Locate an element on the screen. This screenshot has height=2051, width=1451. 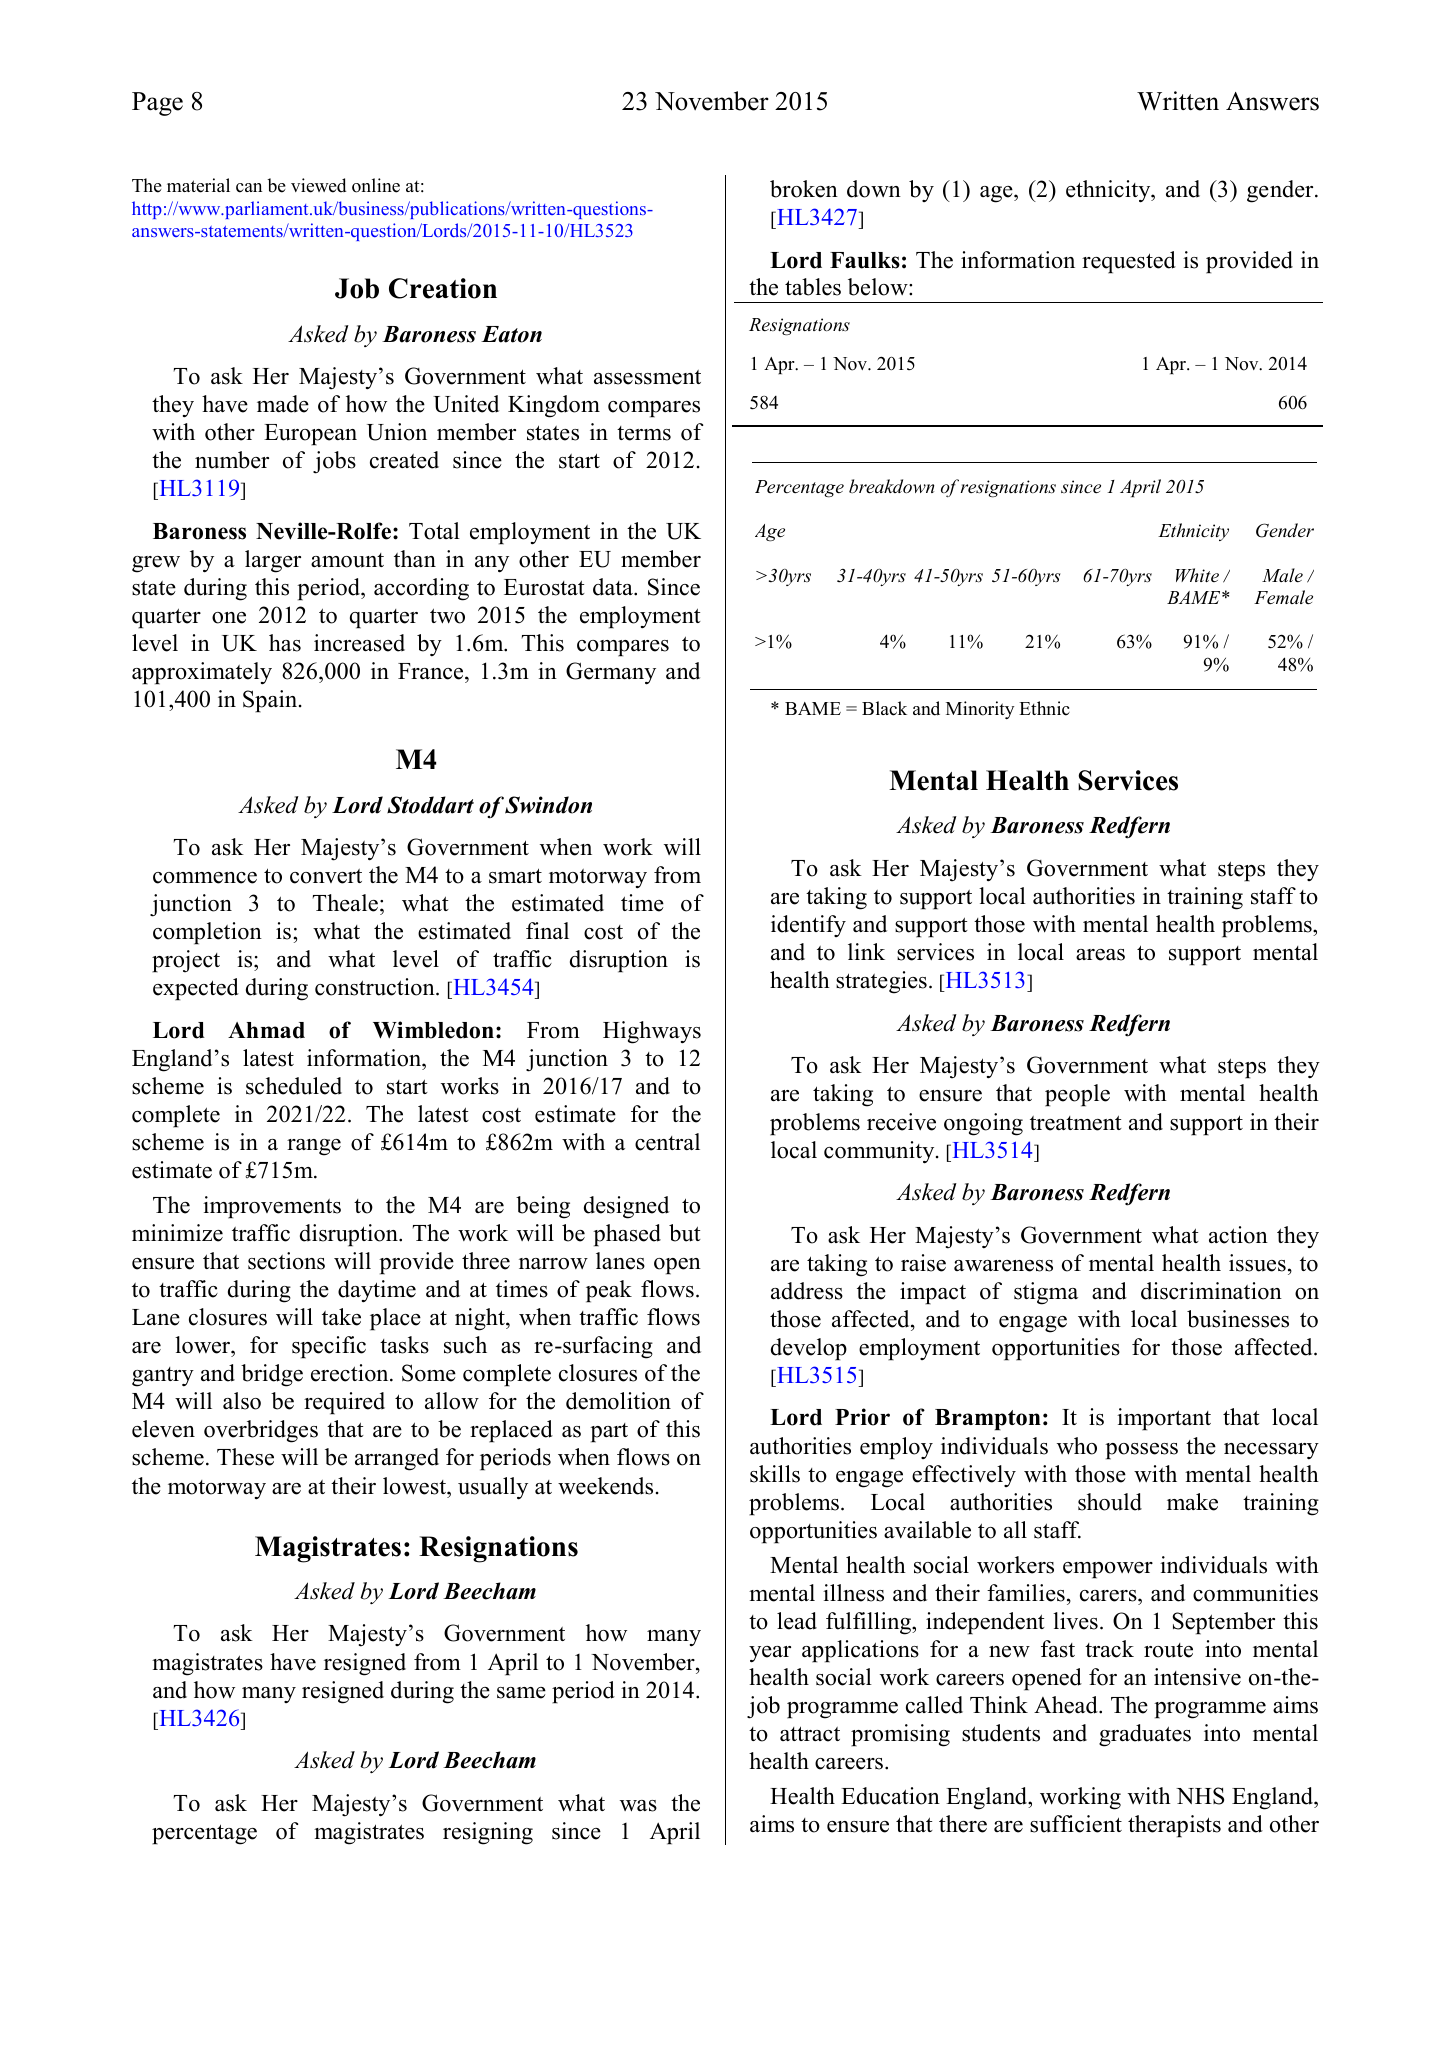
areas is located at coordinates (1100, 955).
